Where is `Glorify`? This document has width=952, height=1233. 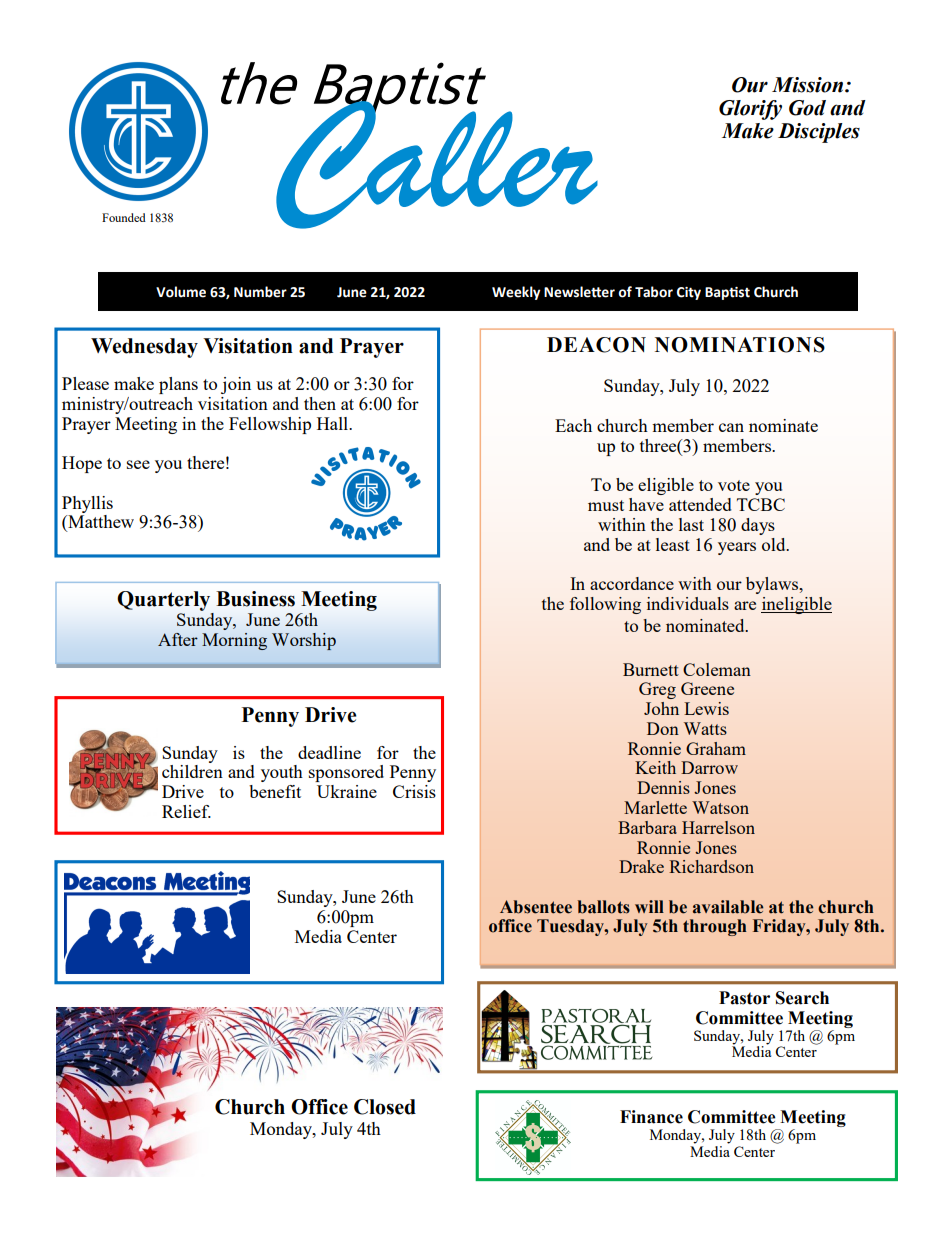
Glorify is located at coordinates (750, 110).
